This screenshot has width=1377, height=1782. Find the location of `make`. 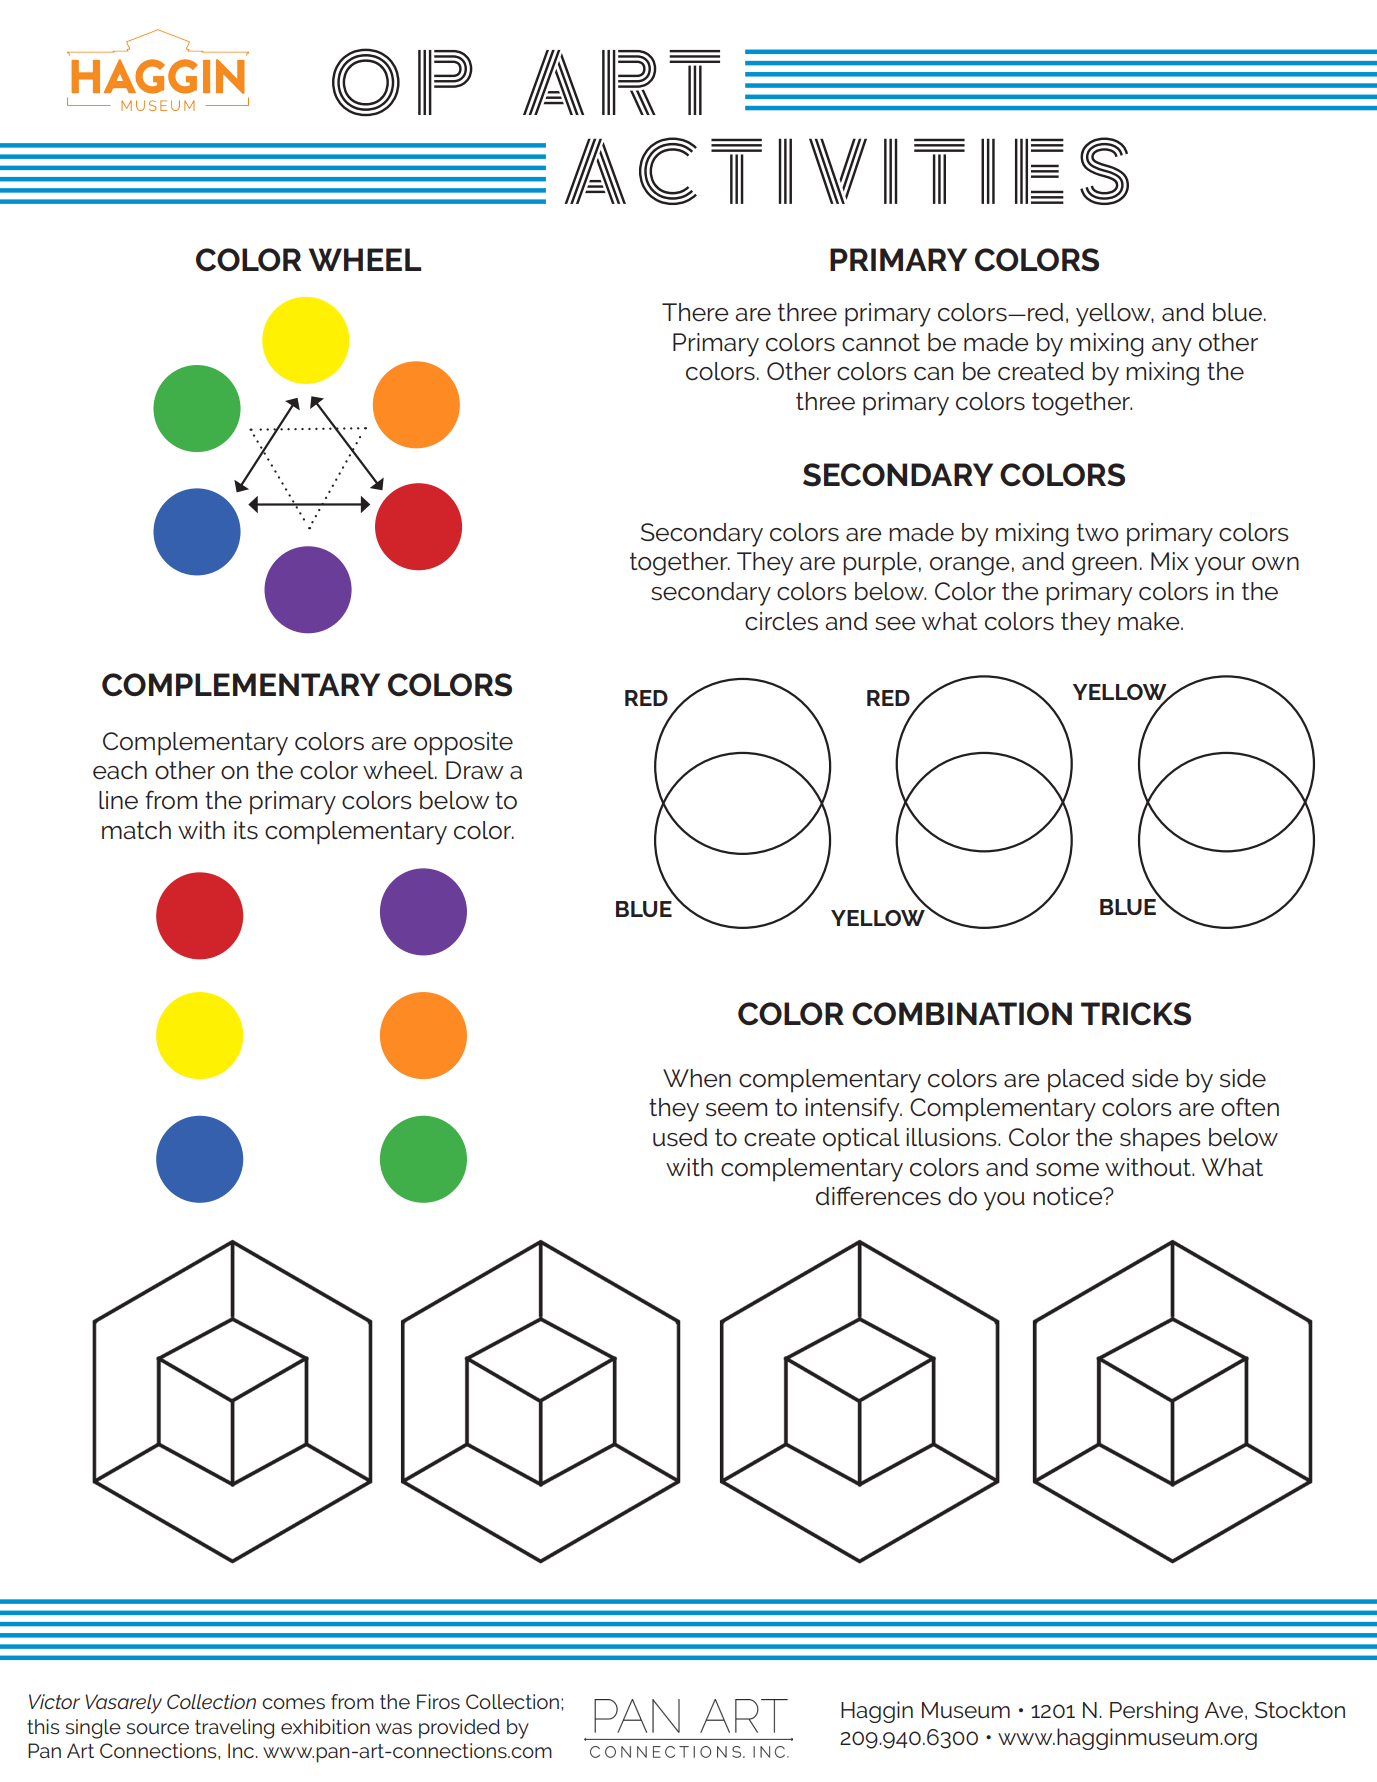

make is located at coordinates (1150, 621).
